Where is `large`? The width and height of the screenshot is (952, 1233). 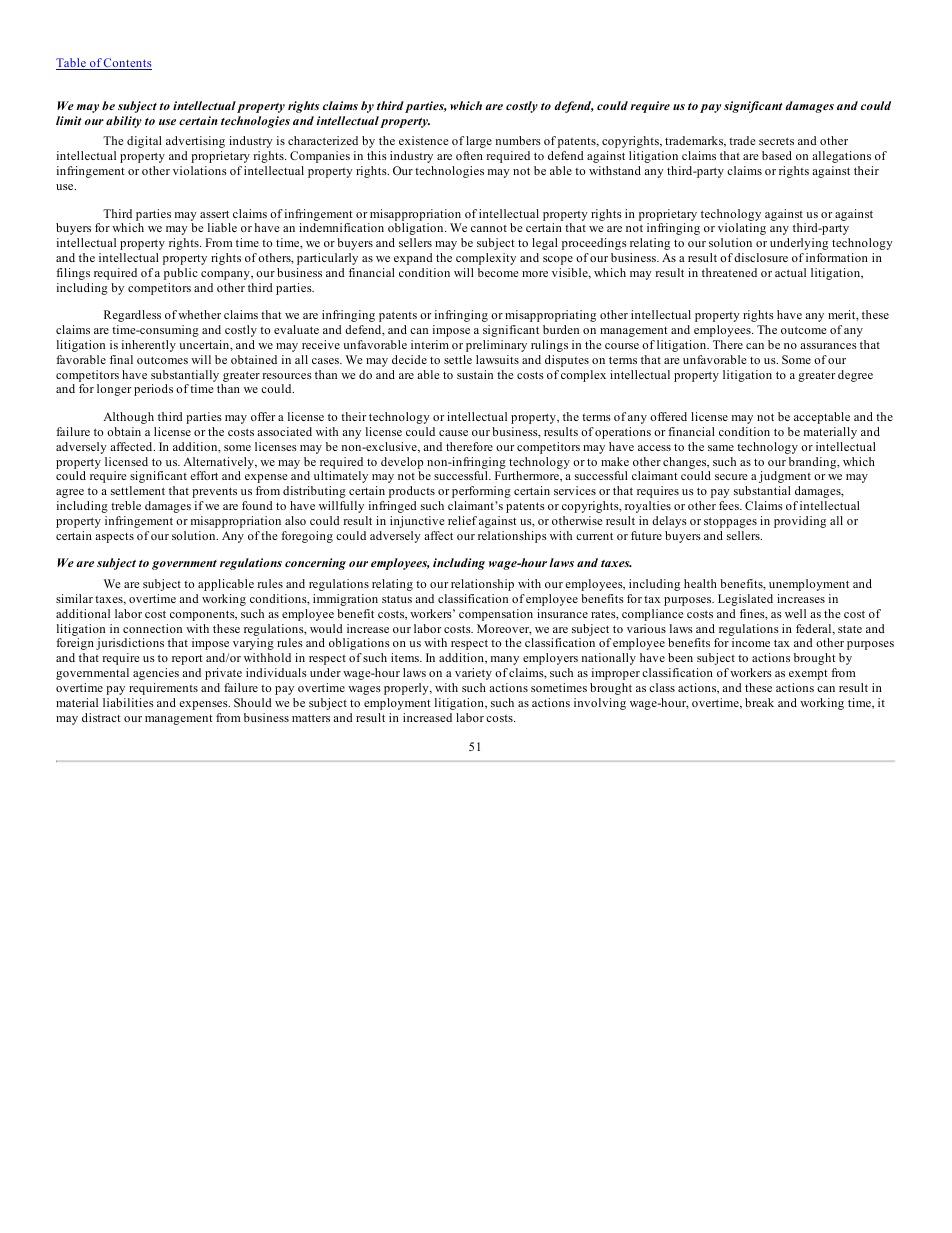 large is located at coordinates (479, 142).
